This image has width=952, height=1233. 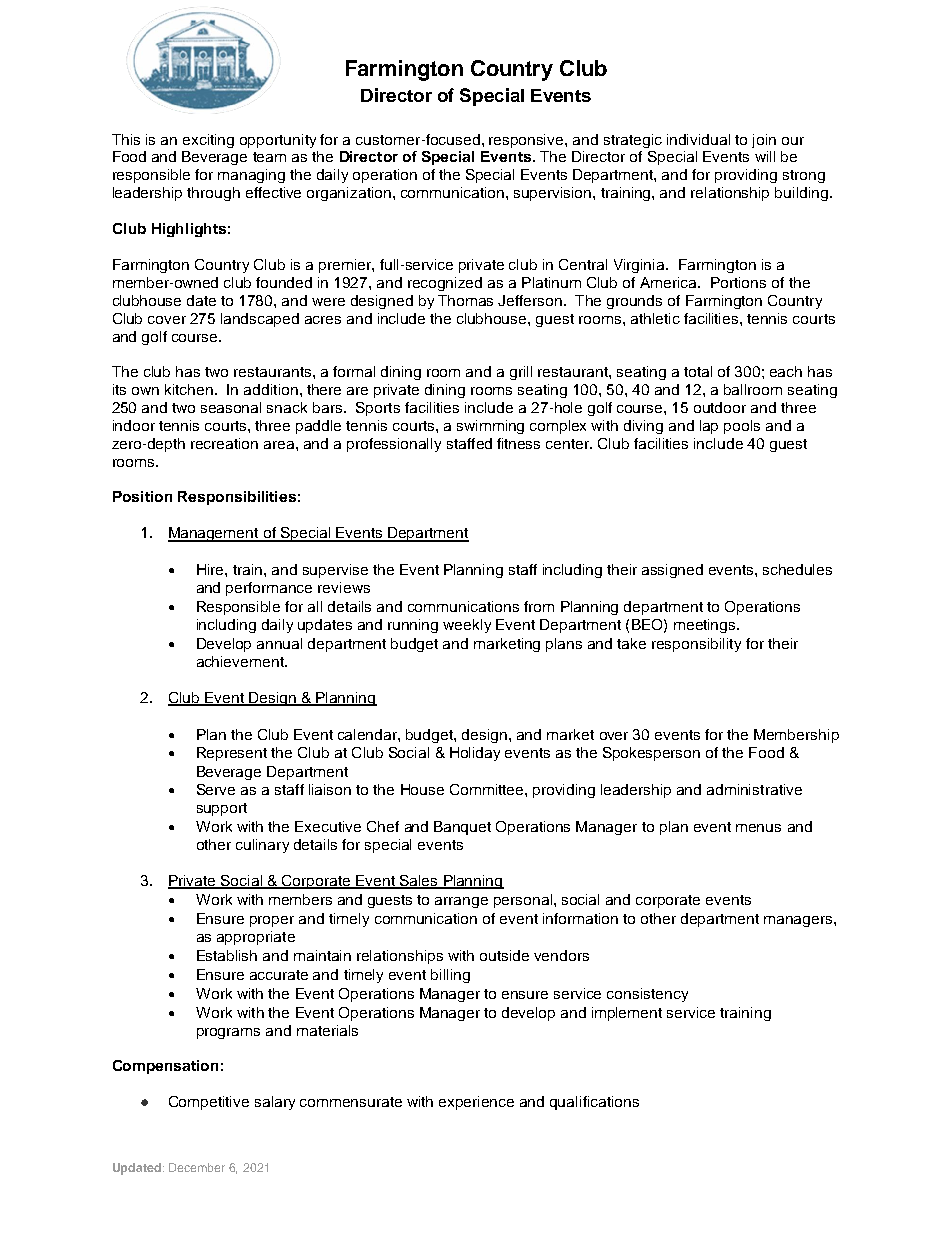 What do you see at coordinates (765, 156) in the image?
I see `will` at bounding box center [765, 156].
